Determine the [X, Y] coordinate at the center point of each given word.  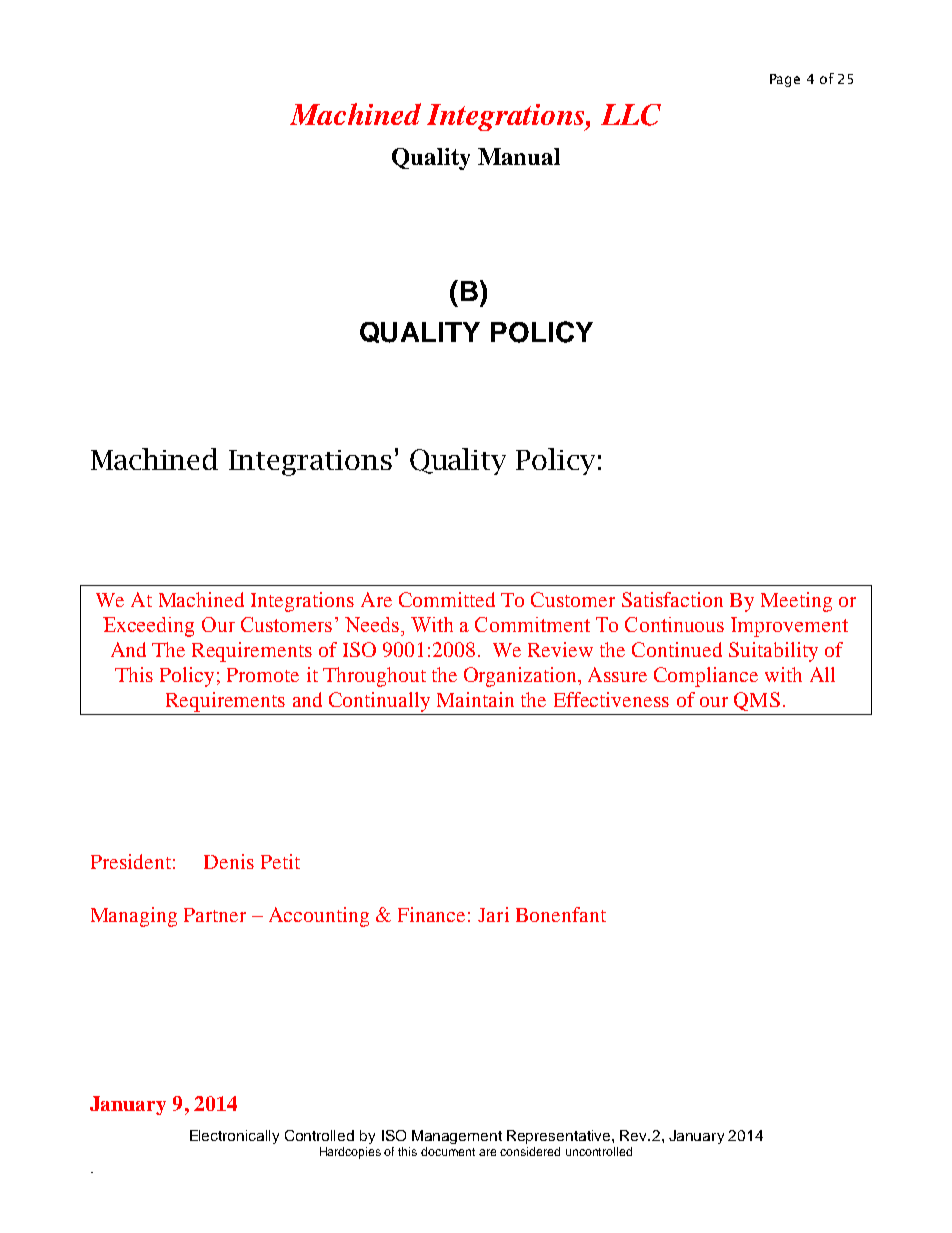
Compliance [706, 677]
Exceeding [148, 627]
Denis [229, 861]
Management [457, 1137]
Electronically [234, 1137]
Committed [447, 599]
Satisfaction [672, 599]
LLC [631, 115]
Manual [519, 156]
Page [785, 80]
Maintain [475, 699]
